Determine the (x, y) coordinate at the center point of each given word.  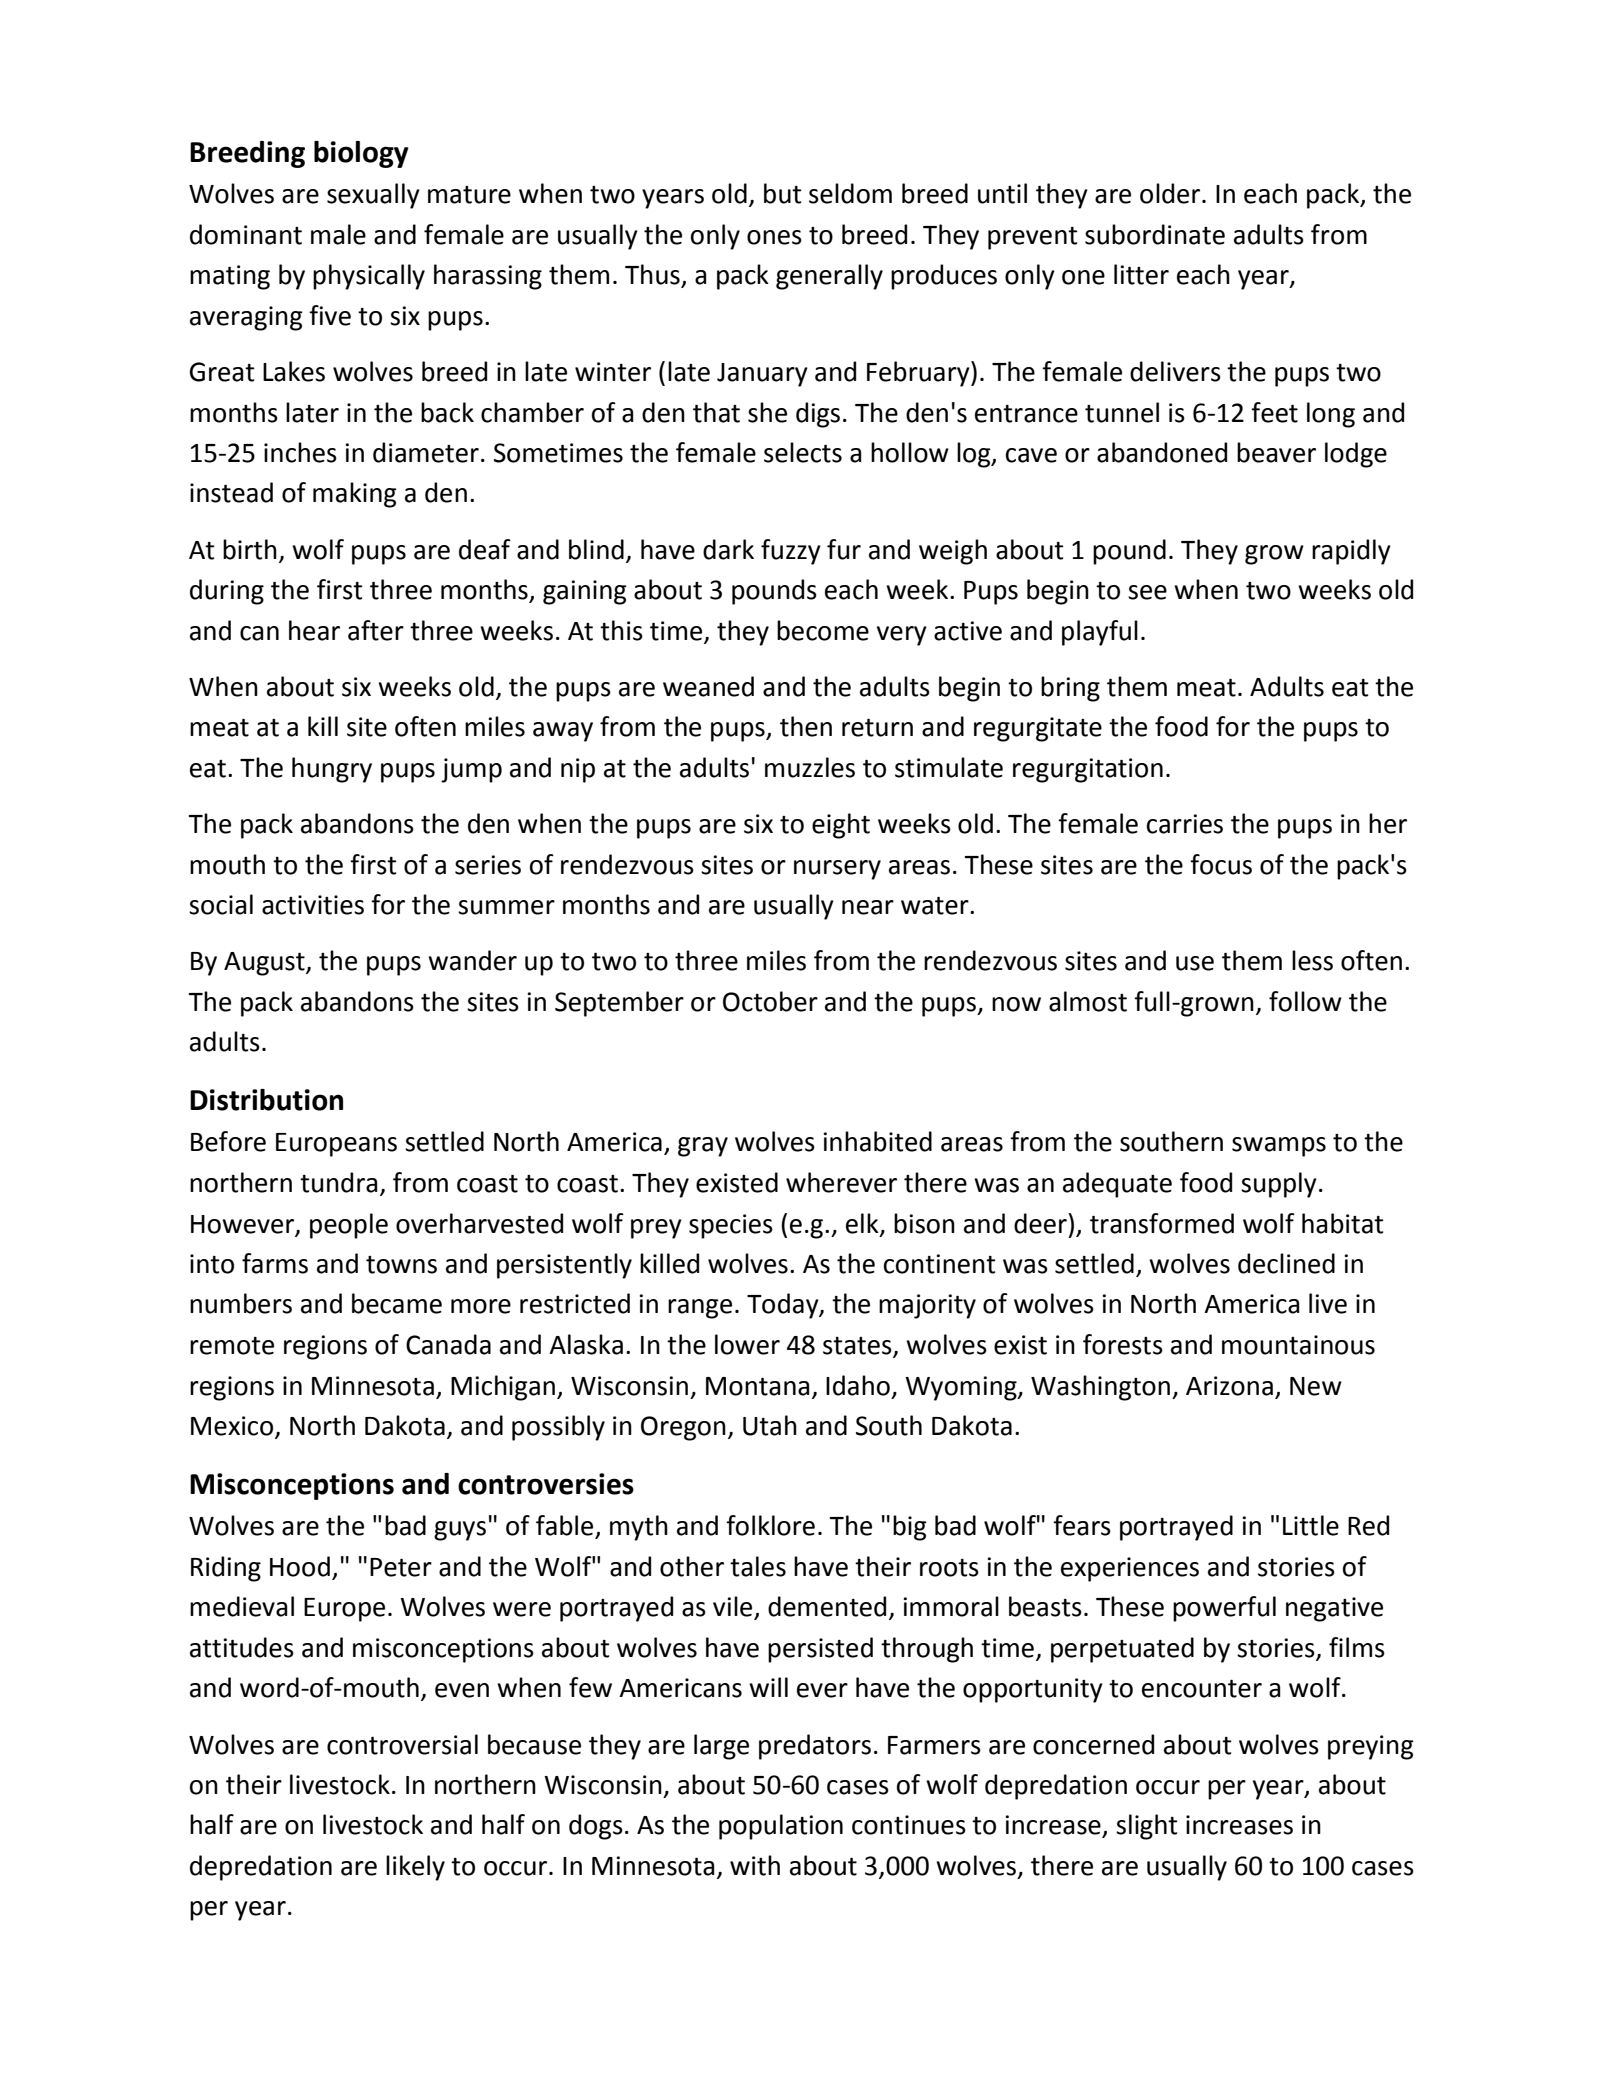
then (806, 726)
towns (401, 1265)
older (1171, 193)
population (781, 1827)
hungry (332, 770)
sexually (373, 196)
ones (774, 237)
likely (415, 1868)
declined (1286, 1263)
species (731, 1226)
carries (1185, 824)
